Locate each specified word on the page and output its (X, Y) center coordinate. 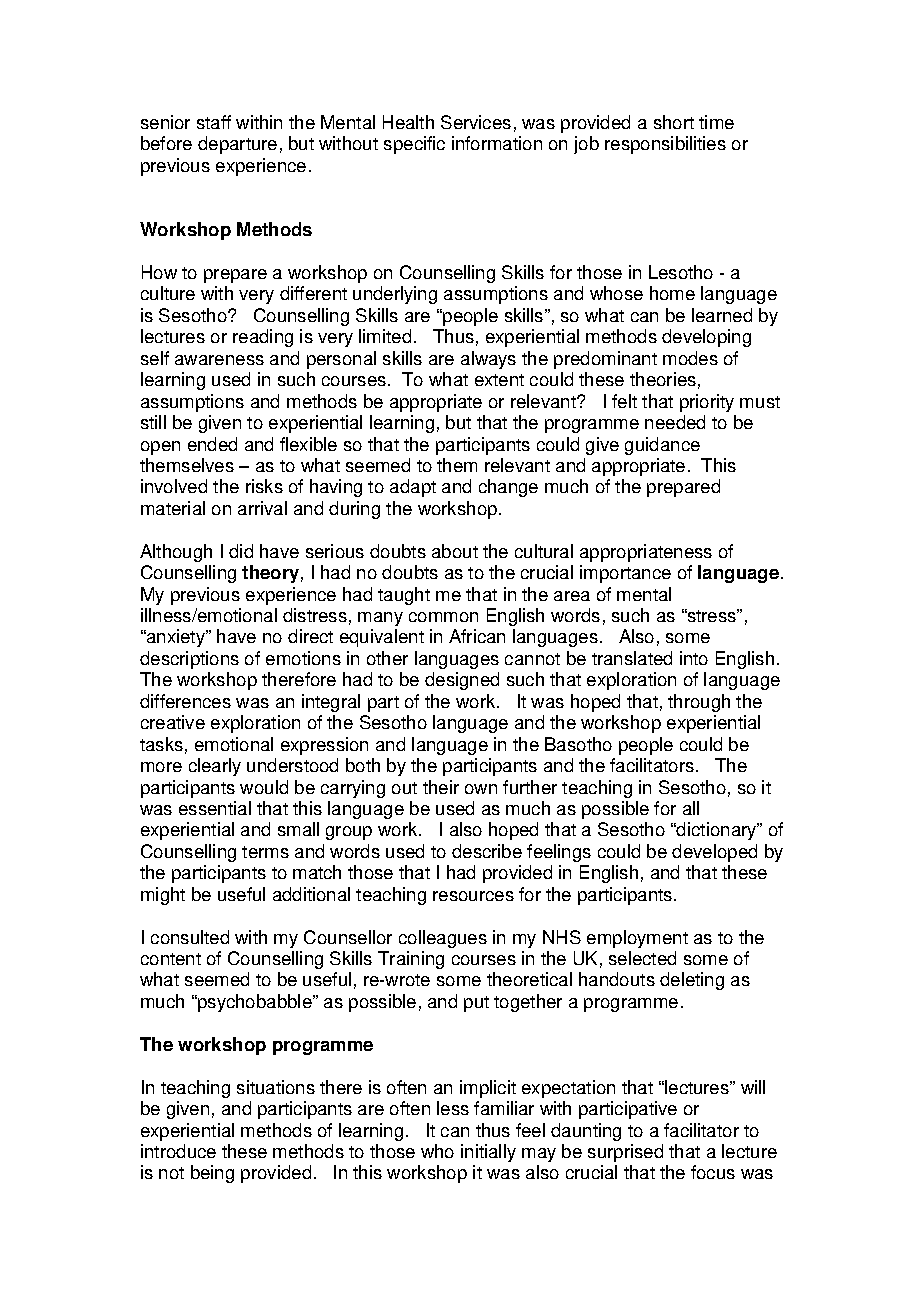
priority (707, 403)
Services (476, 122)
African (477, 636)
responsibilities (665, 145)
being (212, 1174)
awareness (219, 360)
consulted (190, 937)
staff (214, 122)
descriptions (189, 660)
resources (473, 896)
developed (714, 853)
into (694, 658)
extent (499, 380)
